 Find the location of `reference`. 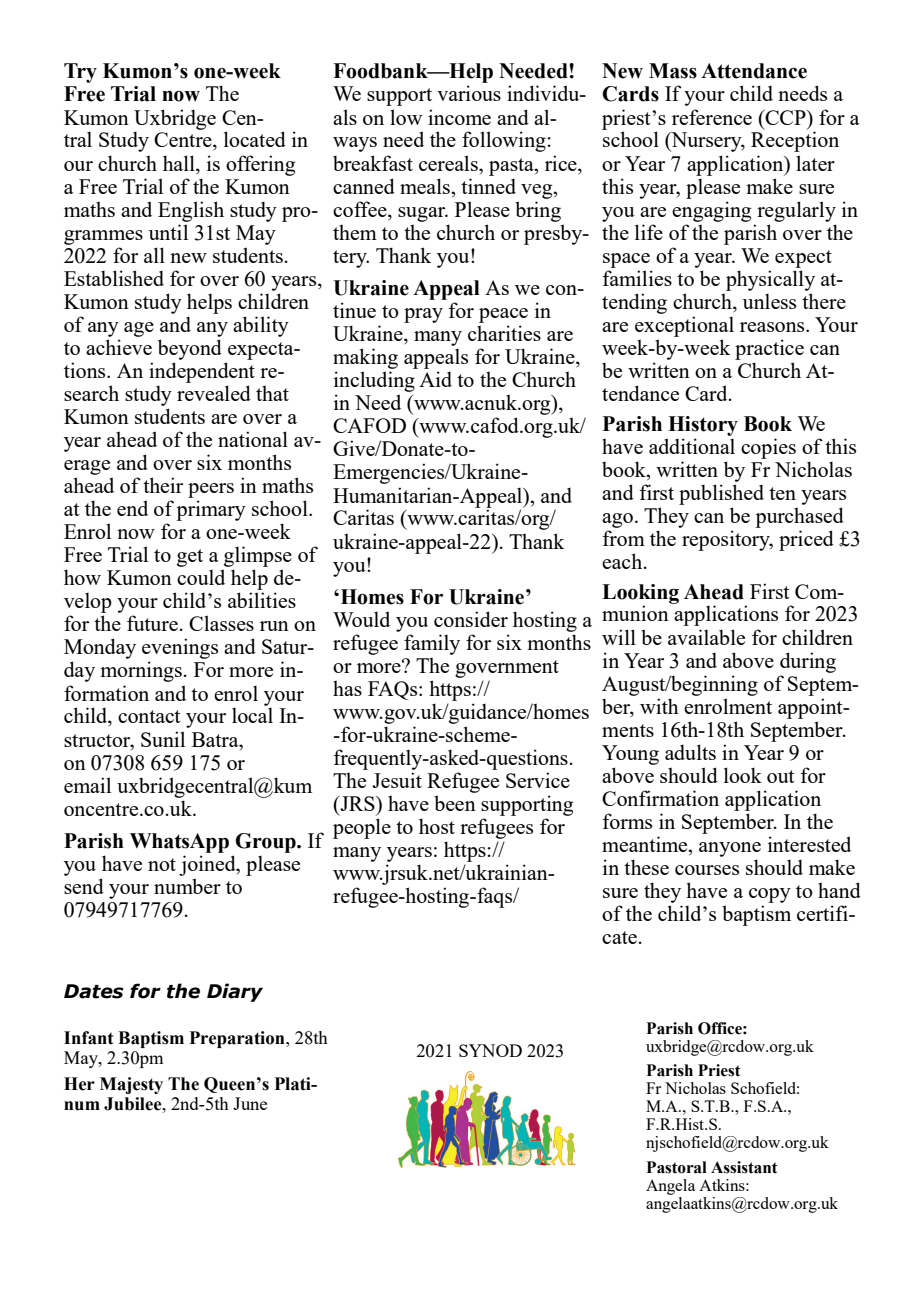

reference is located at coordinates (712, 117).
